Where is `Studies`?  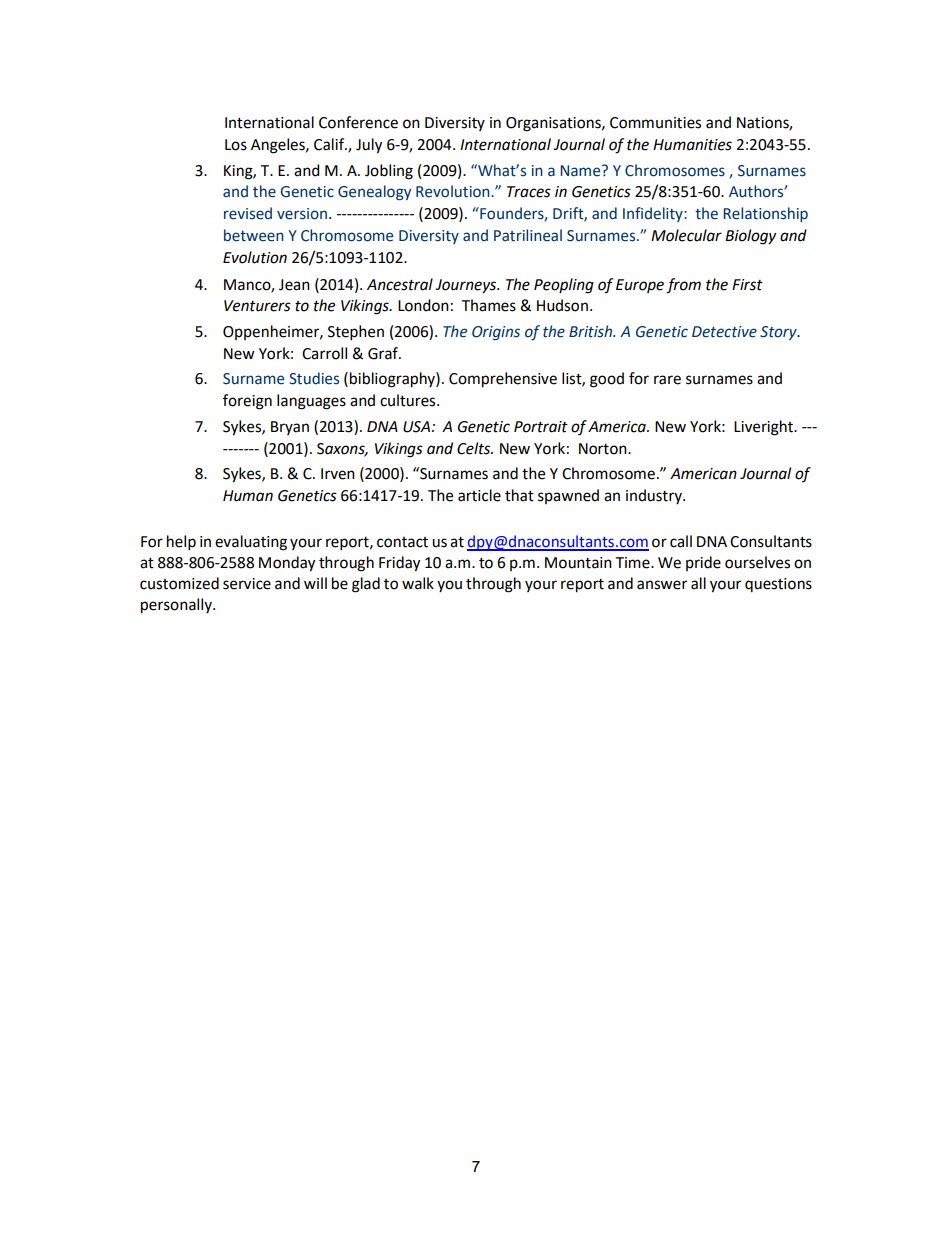 Studies is located at coordinates (314, 378).
